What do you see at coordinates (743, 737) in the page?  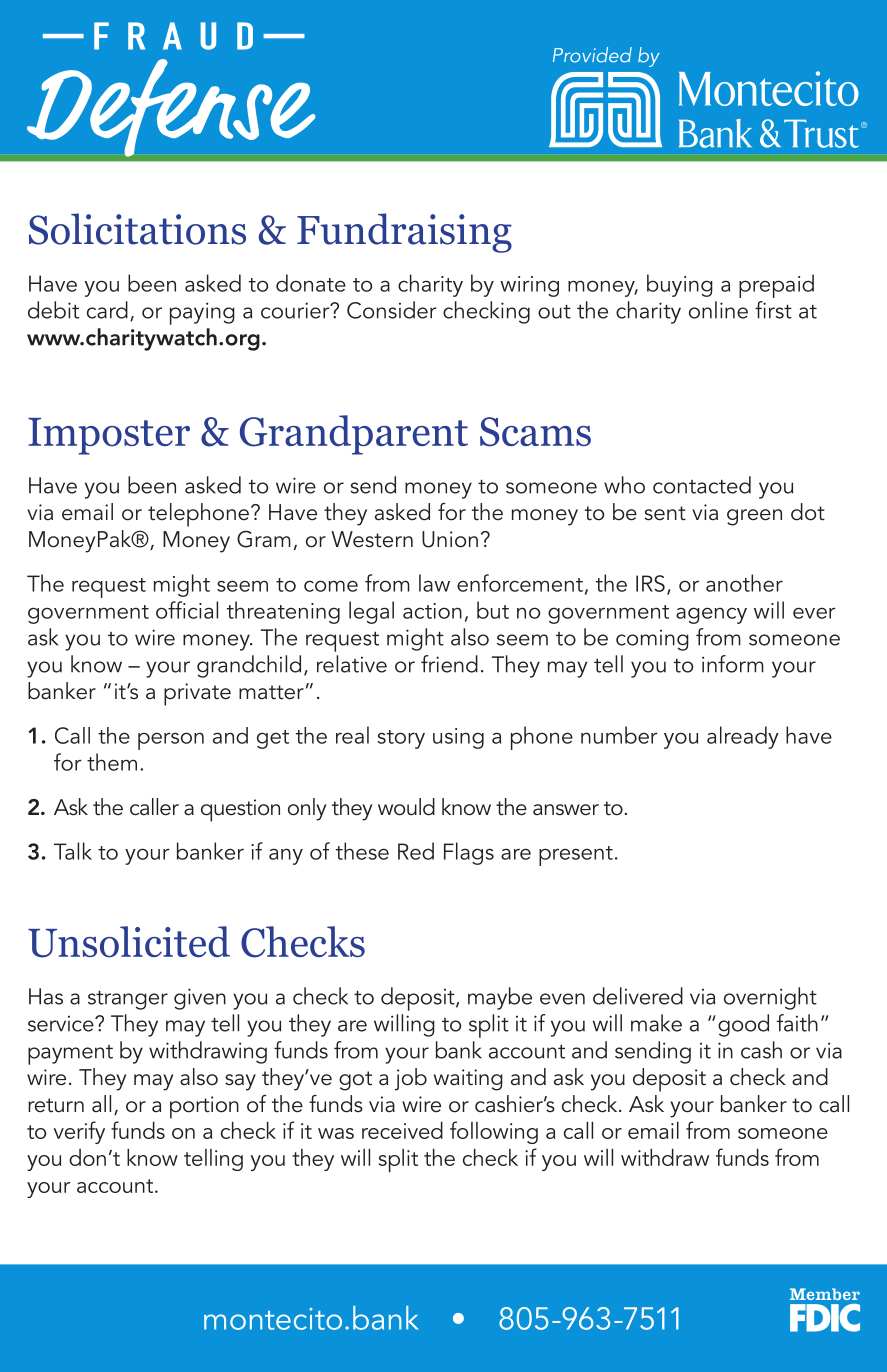 I see `already` at bounding box center [743, 737].
